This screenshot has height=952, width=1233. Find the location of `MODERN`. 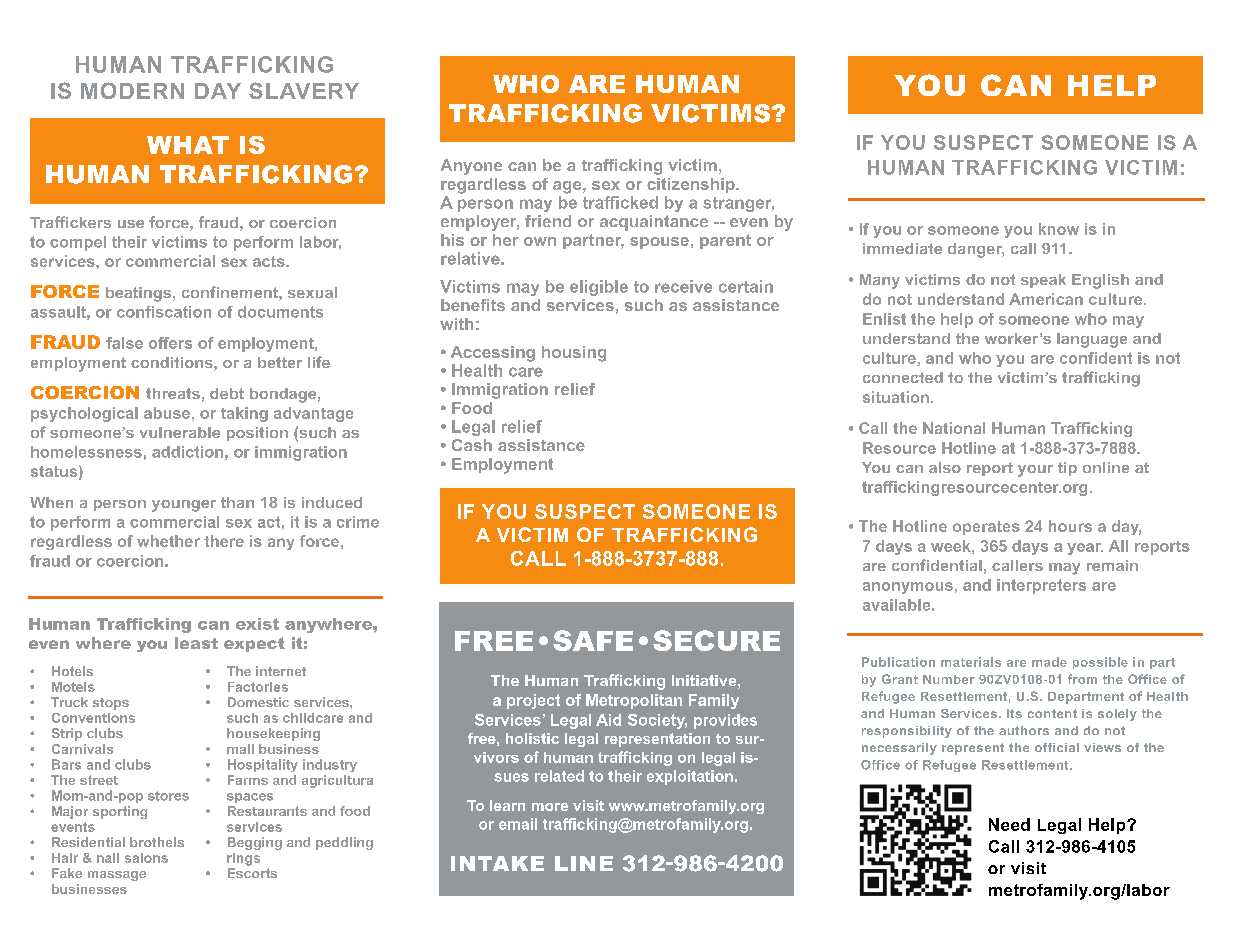

MODERN is located at coordinates (132, 90).
